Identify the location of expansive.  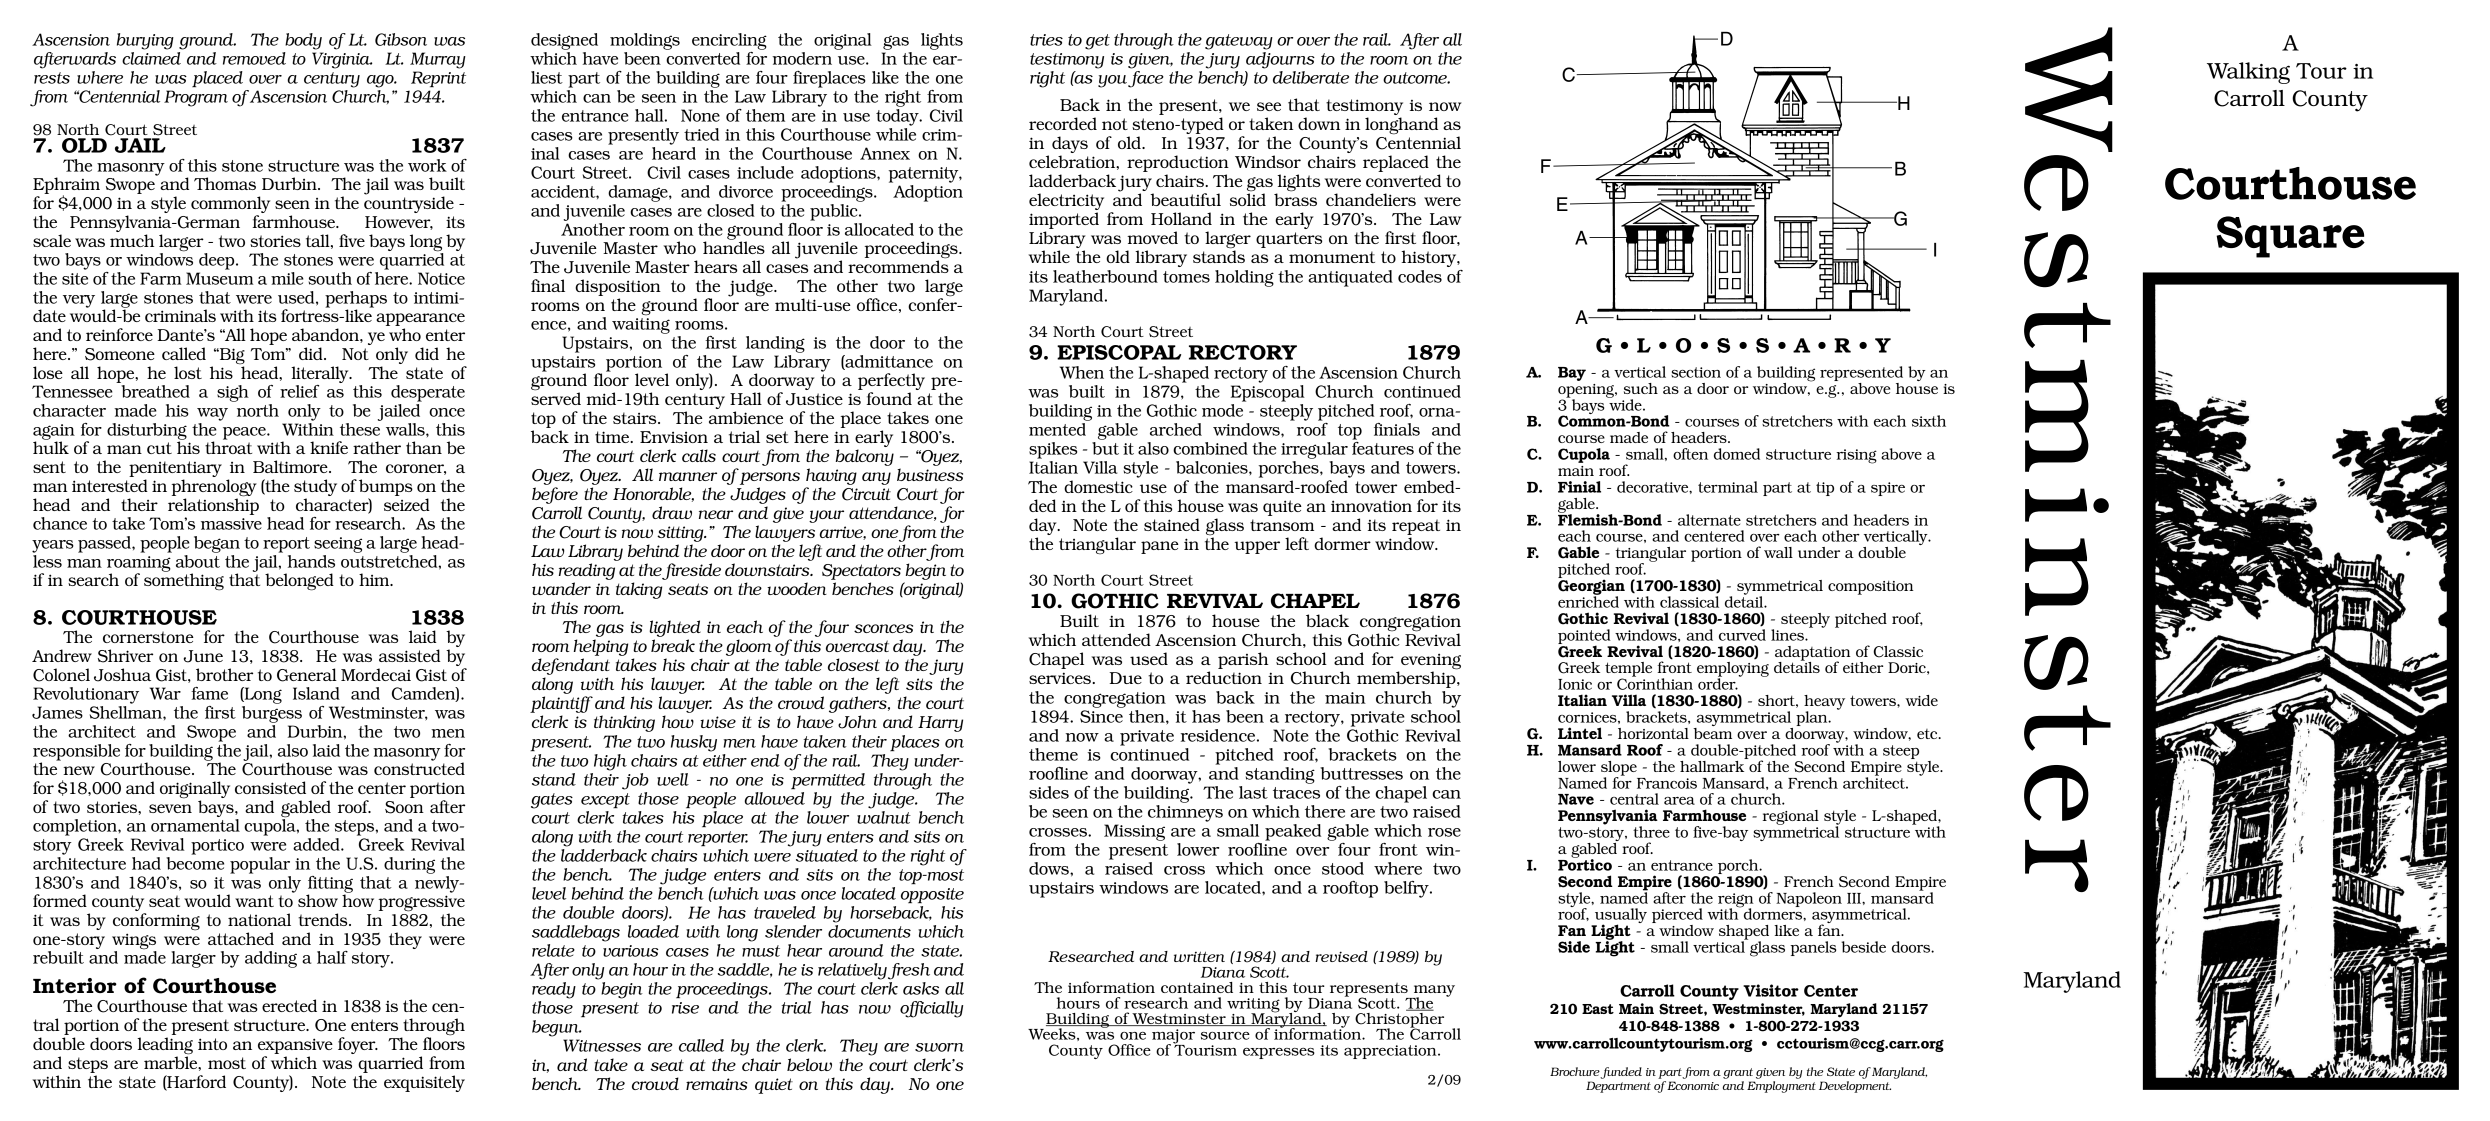
(295, 1046).
